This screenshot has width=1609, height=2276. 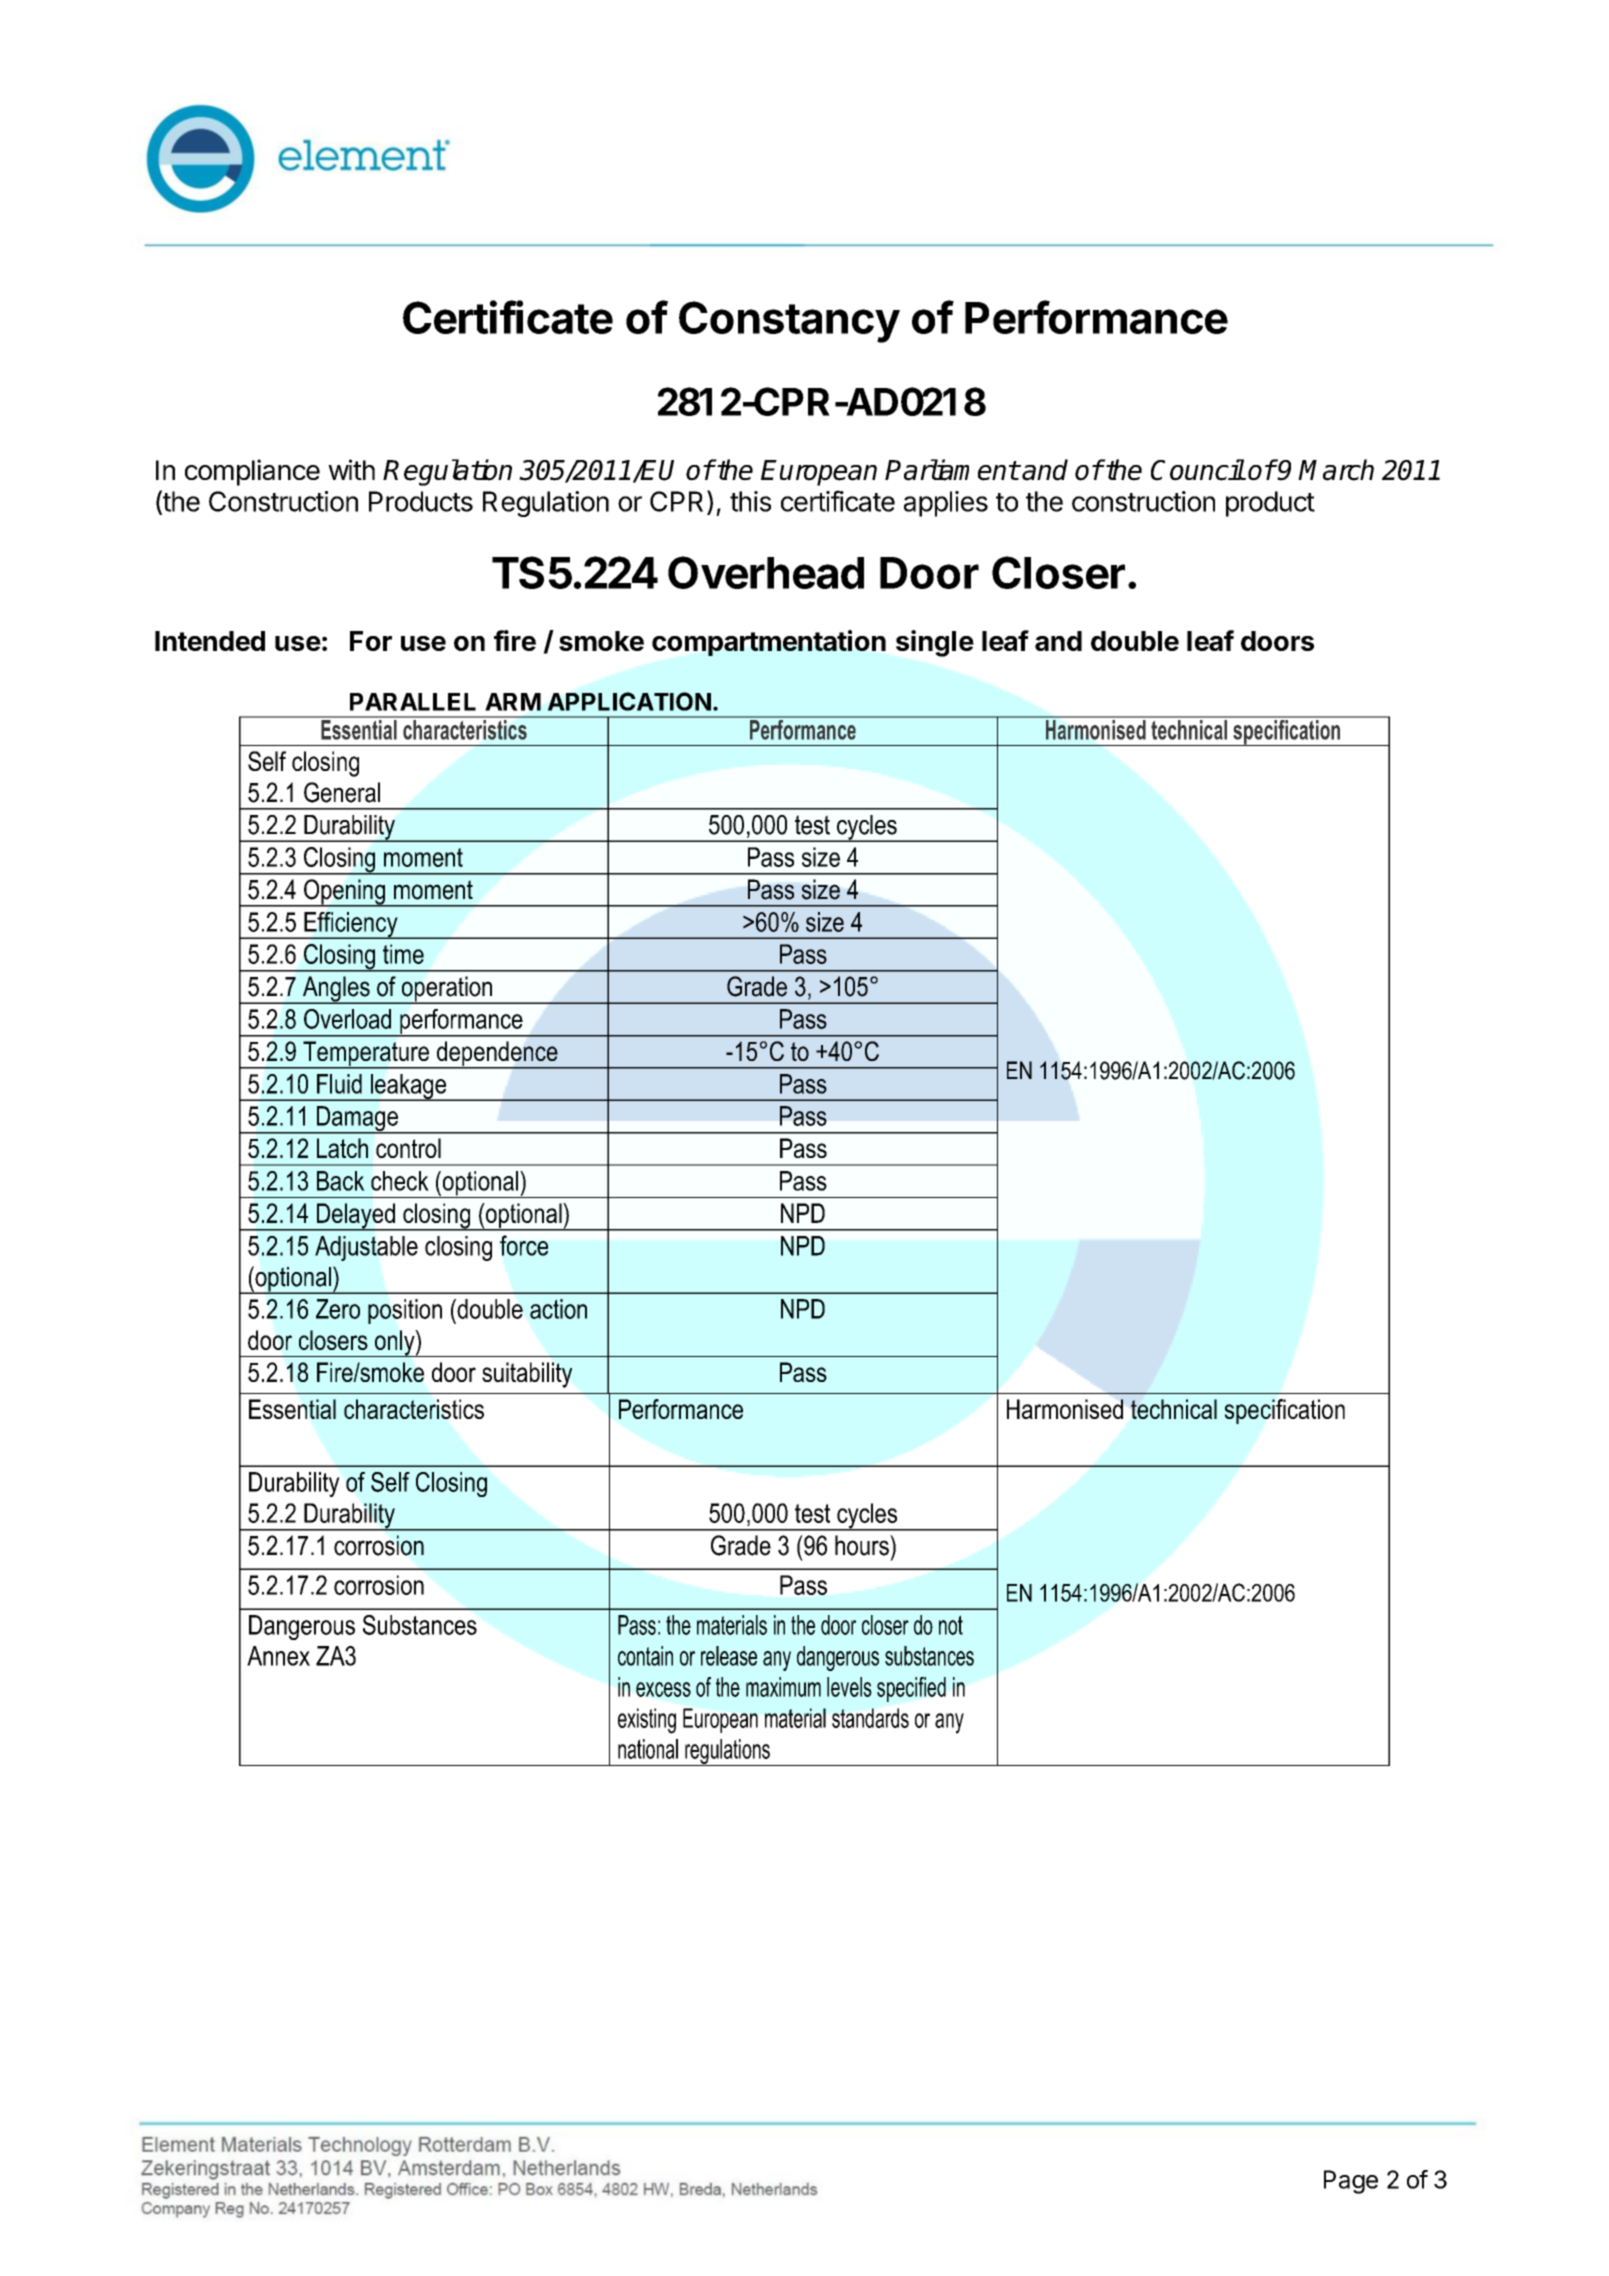 I want to click on national, so click(x=648, y=1749).
